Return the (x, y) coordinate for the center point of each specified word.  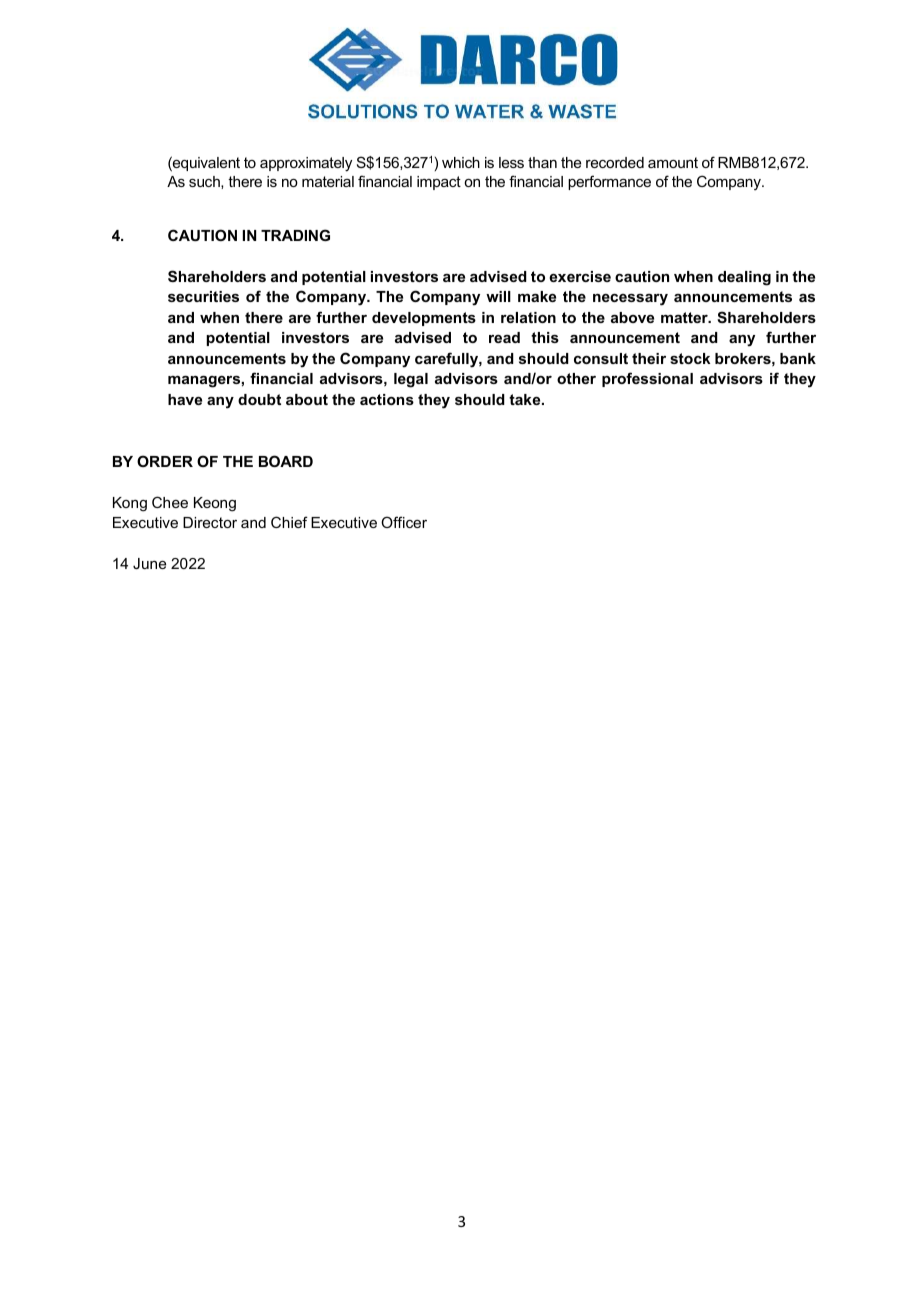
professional (647, 379)
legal (411, 380)
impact (439, 183)
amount (673, 162)
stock (690, 358)
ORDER (165, 461)
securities (203, 296)
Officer (404, 522)
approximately (306, 164)
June (149, 563)
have (185, 399)
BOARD (286, 461)
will (498, 296)
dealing (744, 278)
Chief (289, 522)
